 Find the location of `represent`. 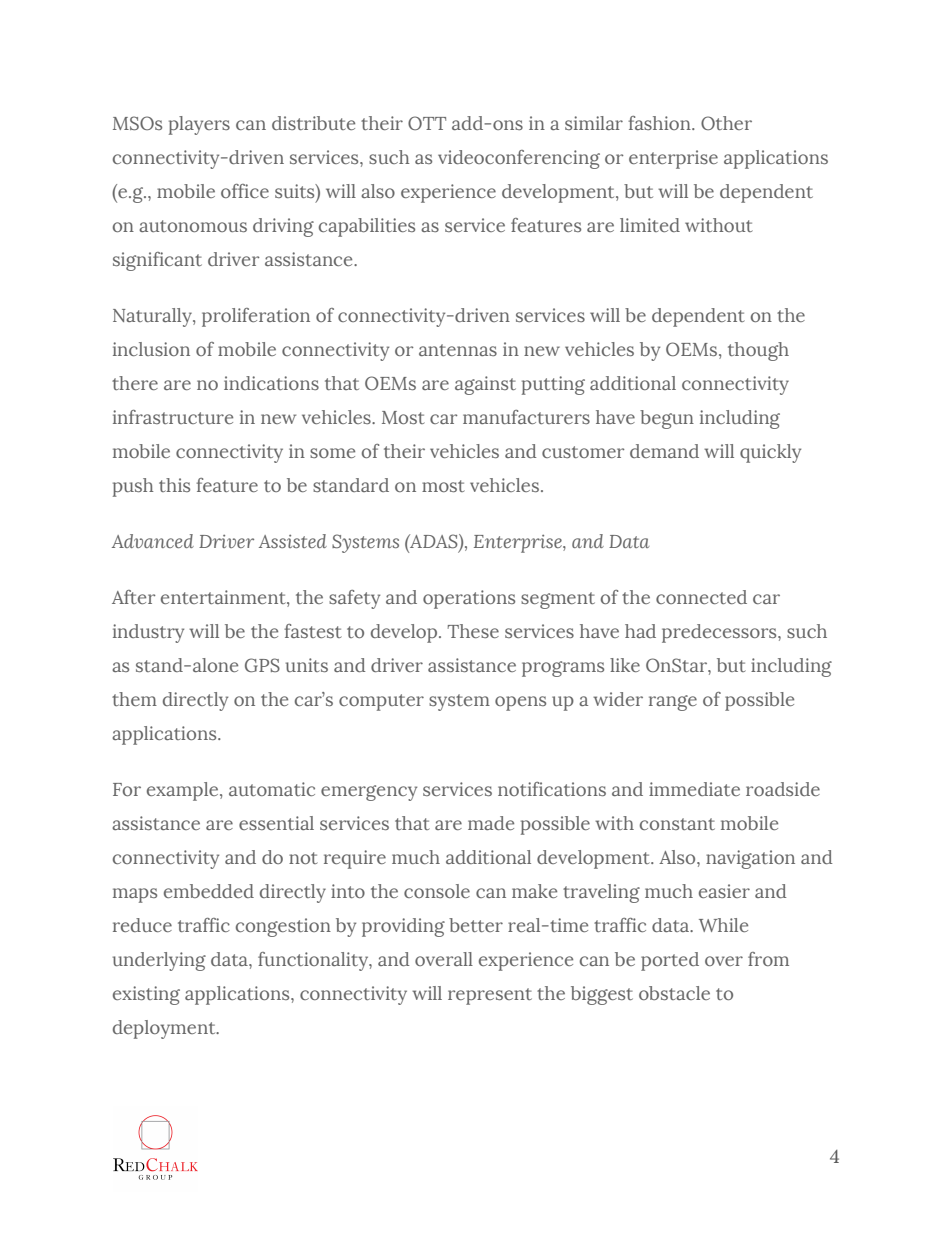

represent is located at coordinates (490, 996).
